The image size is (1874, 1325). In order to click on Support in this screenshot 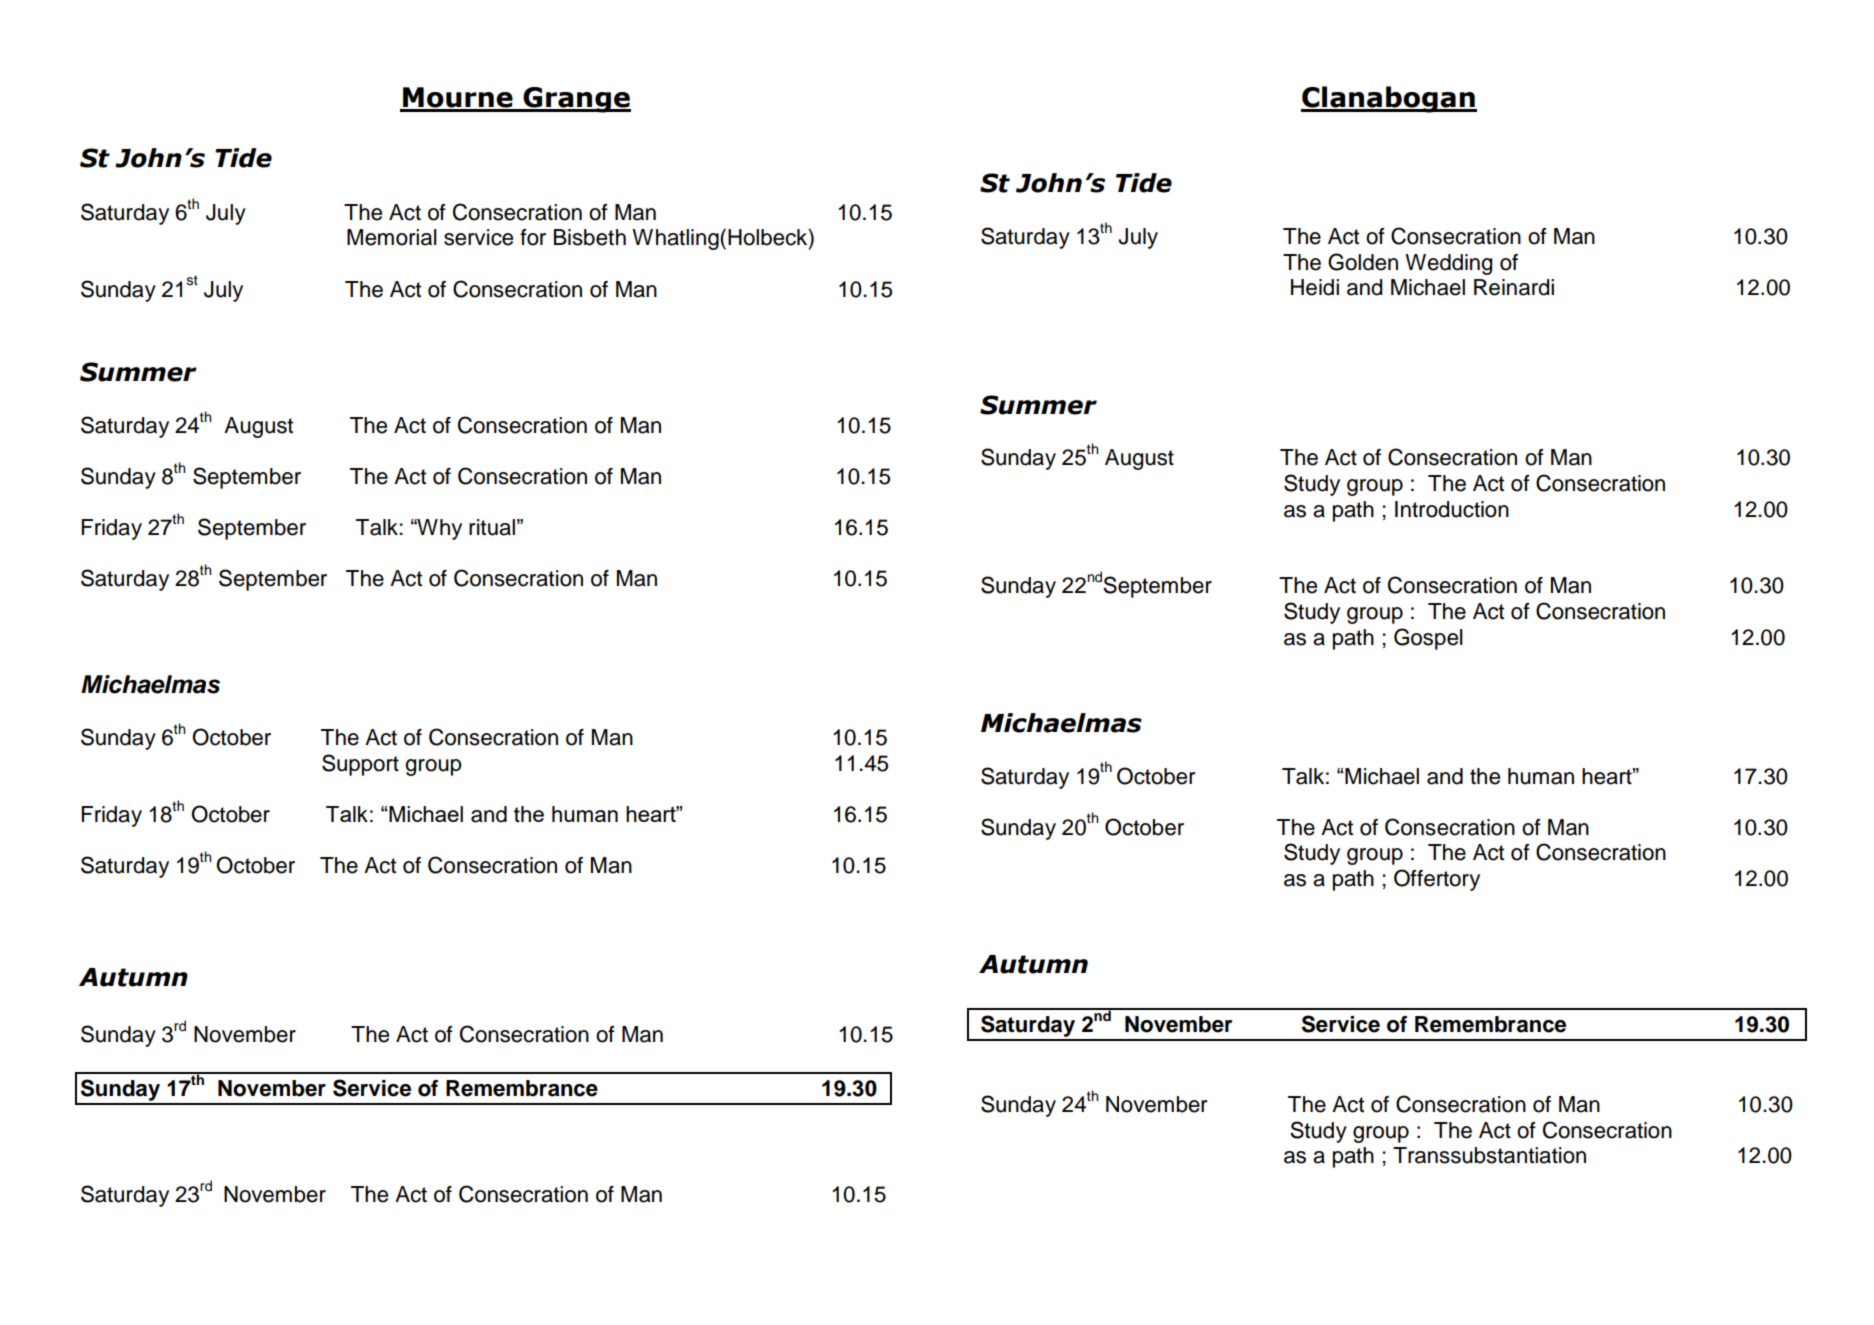, I will do `click(360, 765)`.
